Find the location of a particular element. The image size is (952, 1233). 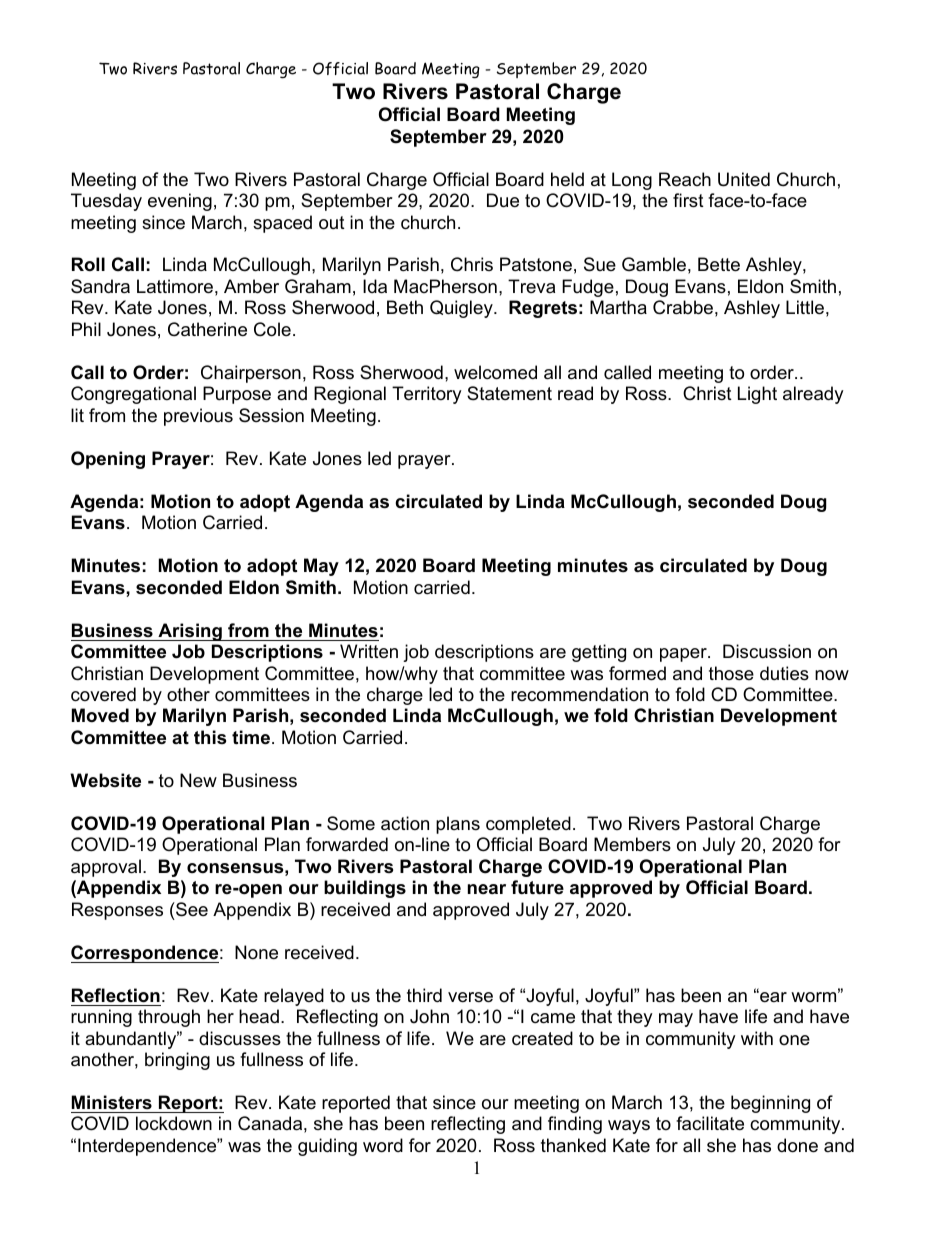

Members is located at coordinates (632, 844).
